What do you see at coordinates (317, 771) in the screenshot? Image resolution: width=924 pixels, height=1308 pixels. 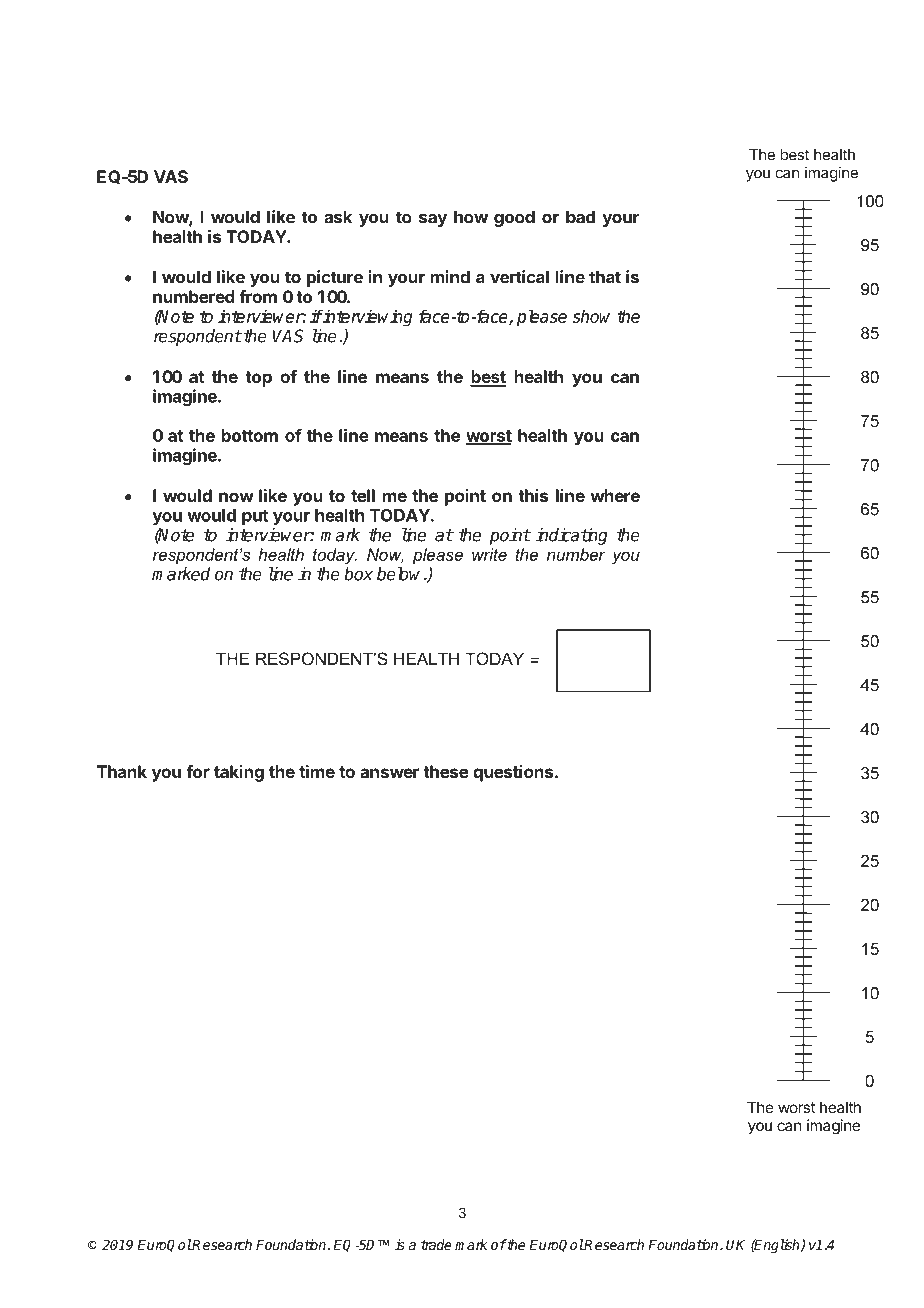 I see `time` at bounding box center [317, 771].
